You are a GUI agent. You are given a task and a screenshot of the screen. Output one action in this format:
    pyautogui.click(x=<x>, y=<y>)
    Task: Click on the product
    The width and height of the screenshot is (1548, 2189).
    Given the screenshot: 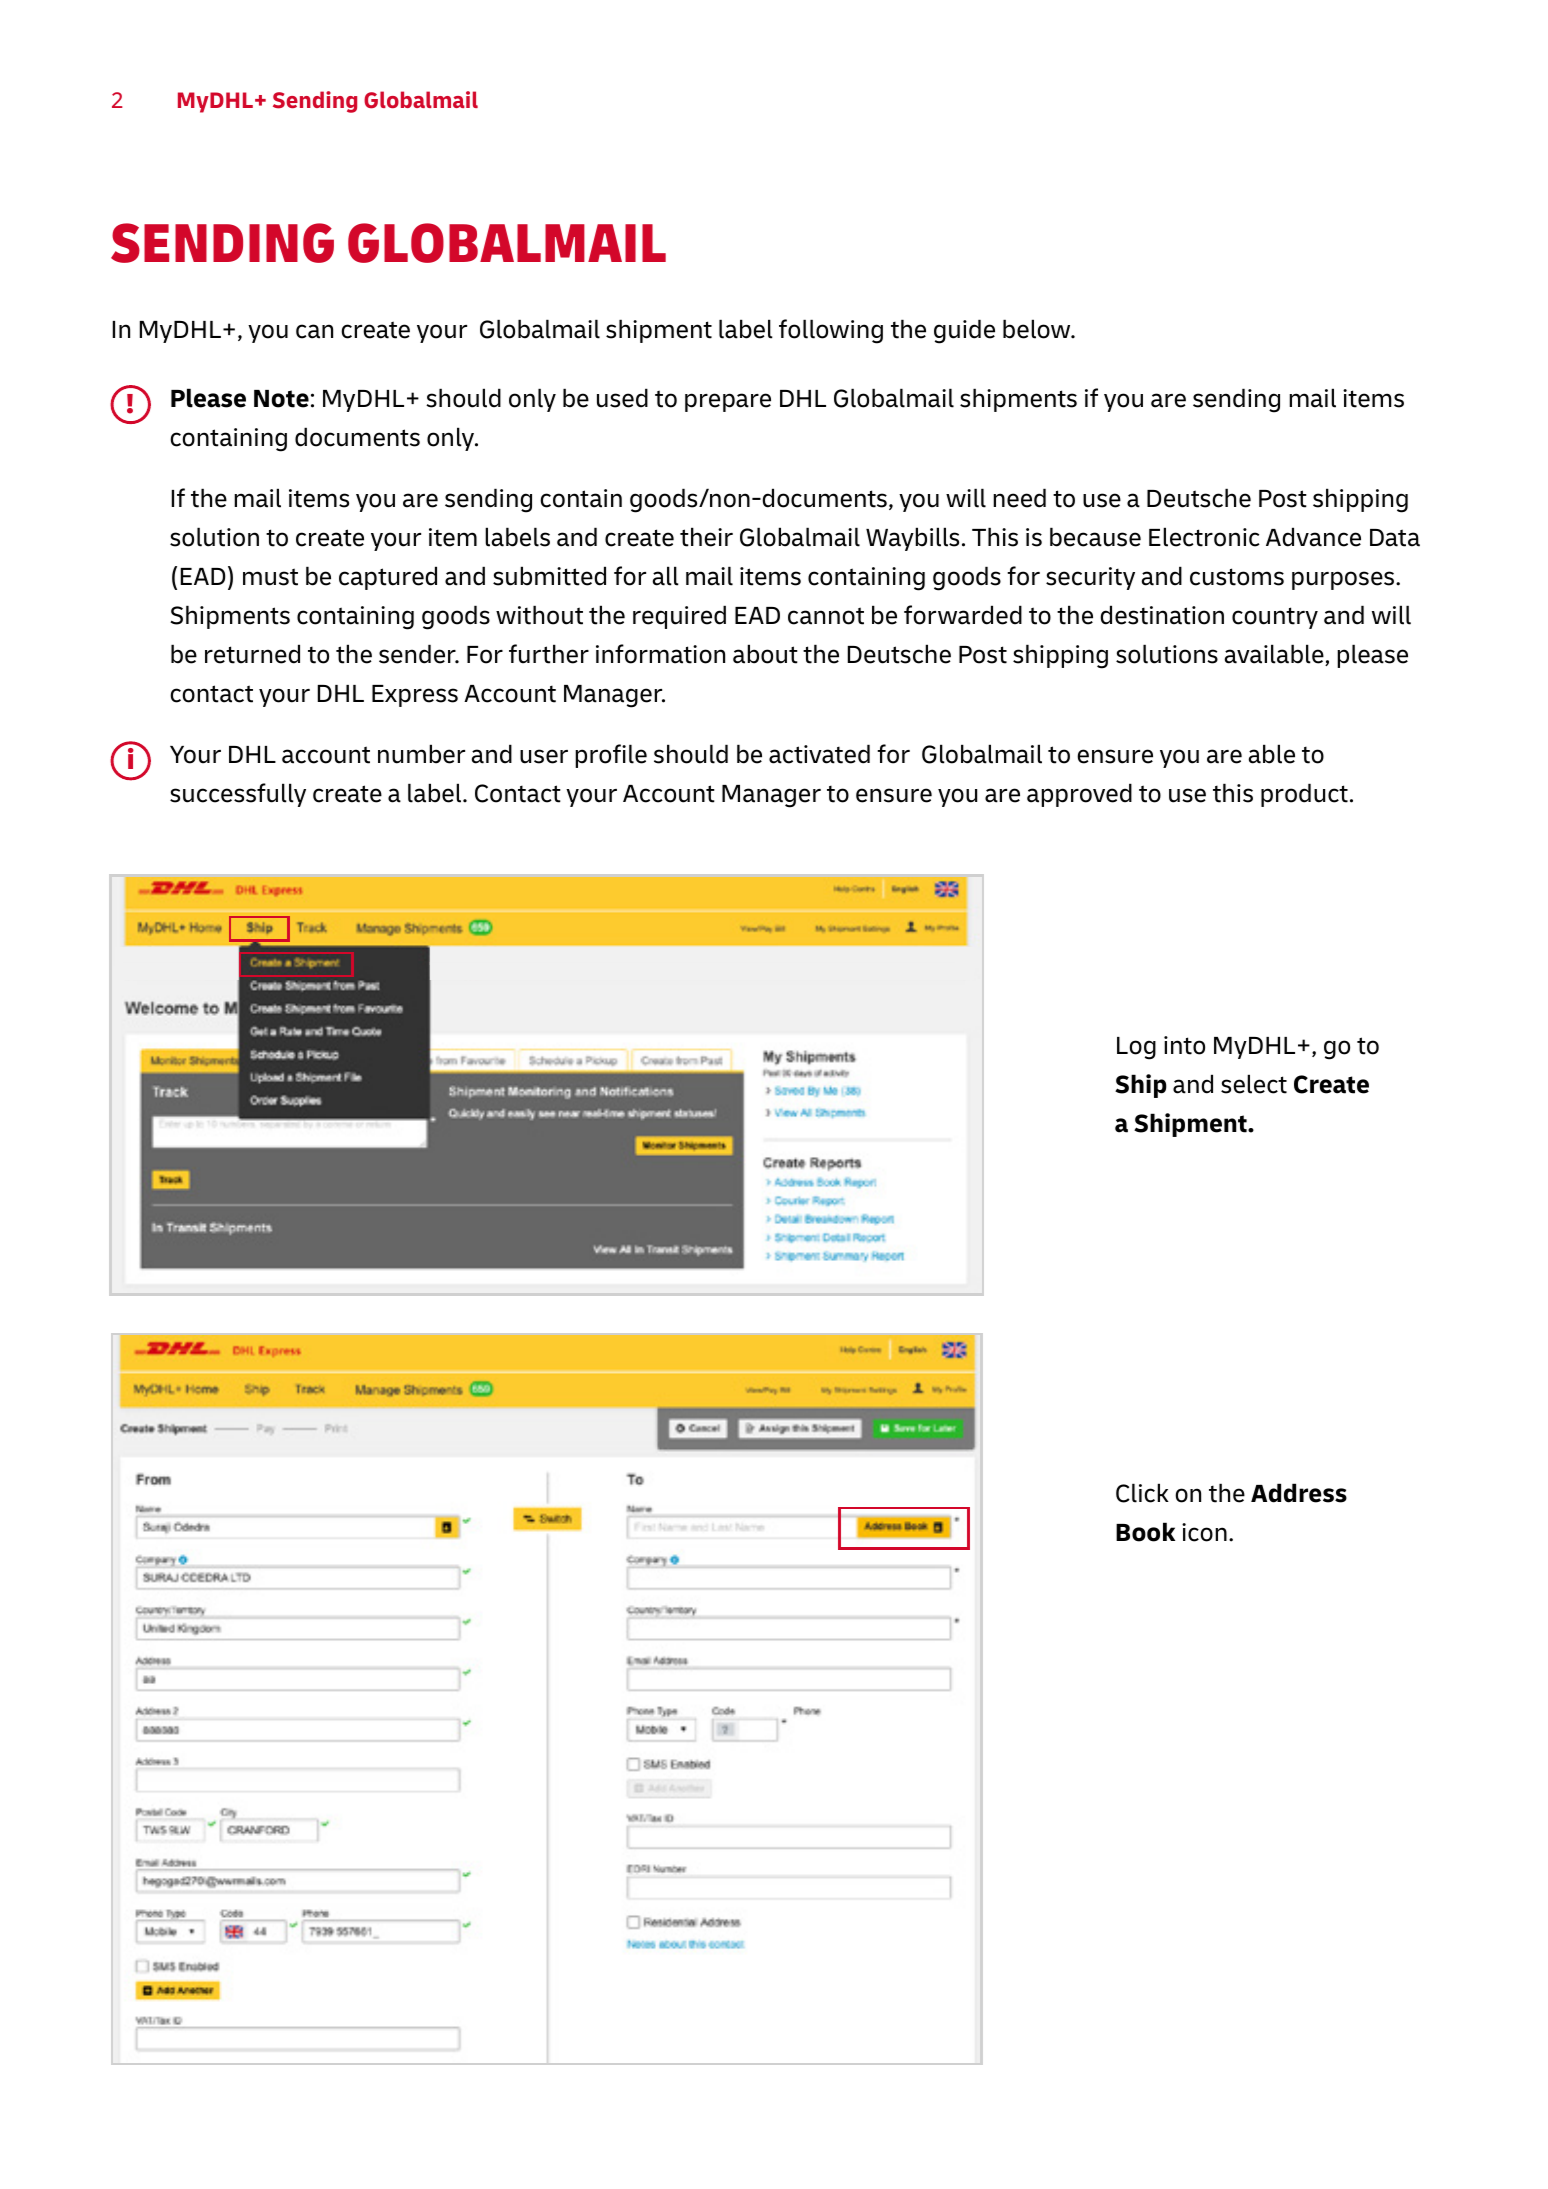 What is the action you would take?
    pyautogui.click(x=1304, y=795)
